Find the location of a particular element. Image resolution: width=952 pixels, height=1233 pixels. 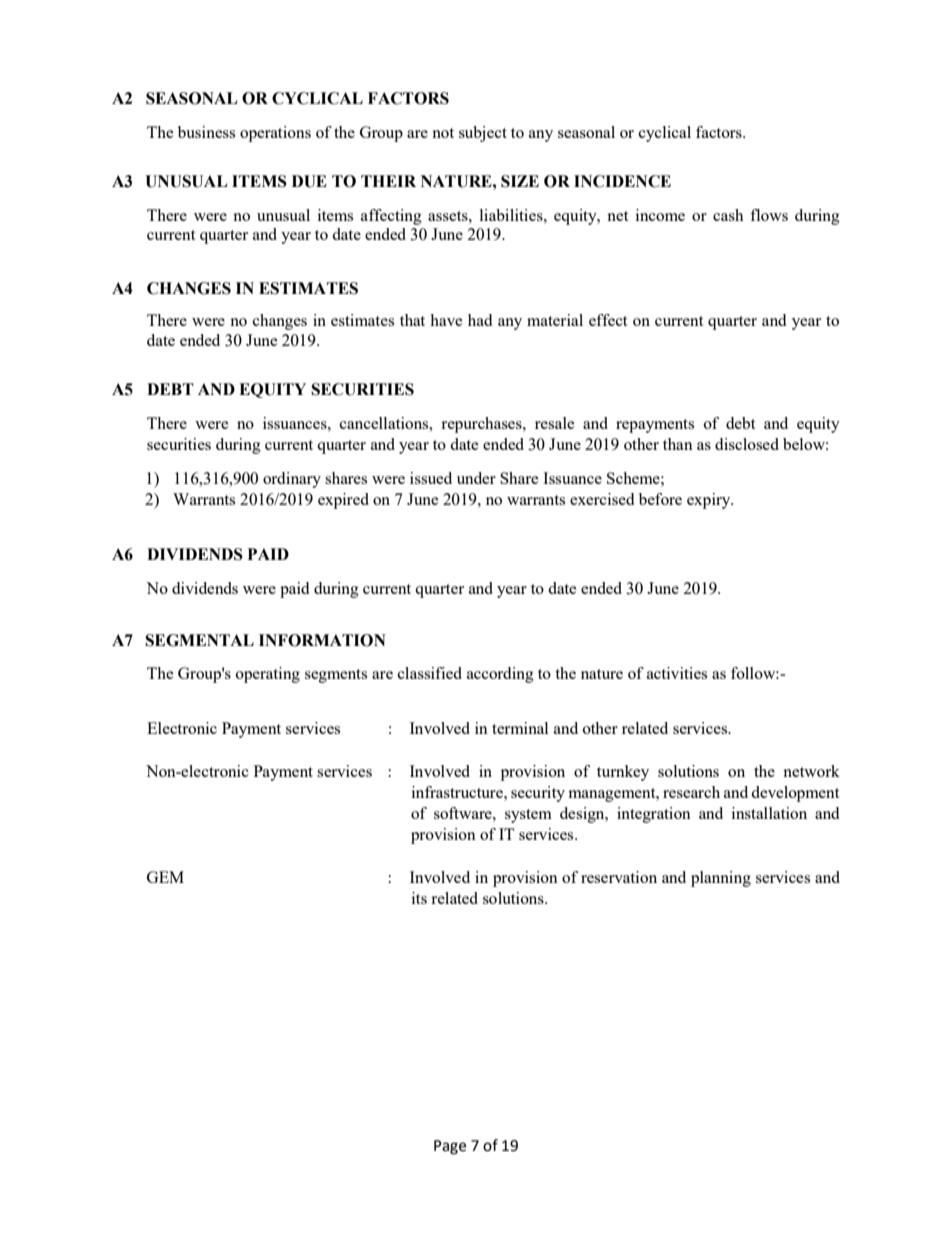

system is located at coordinates (528, 816).
